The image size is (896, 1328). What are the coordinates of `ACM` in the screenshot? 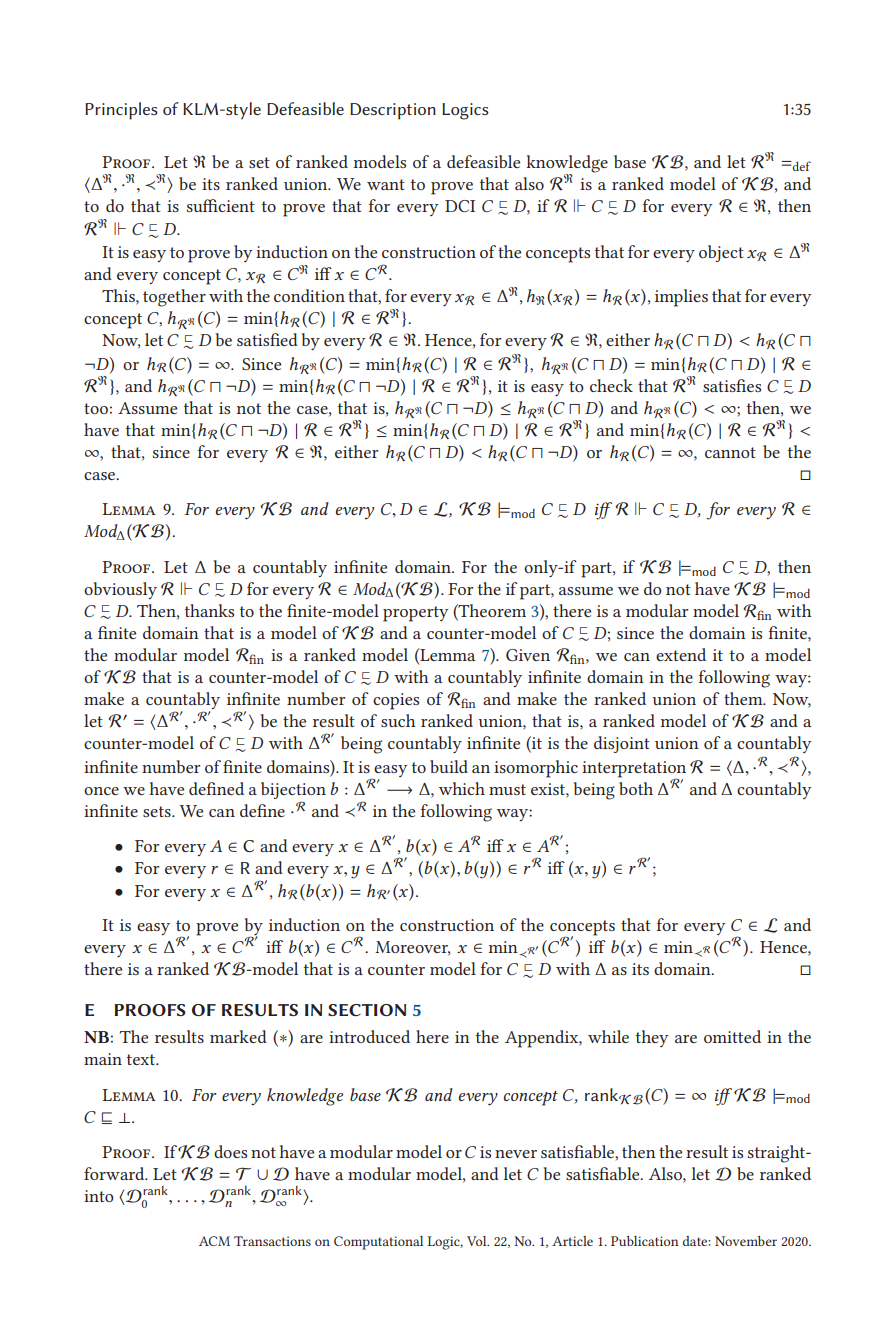 It's located at (214, 1241).
